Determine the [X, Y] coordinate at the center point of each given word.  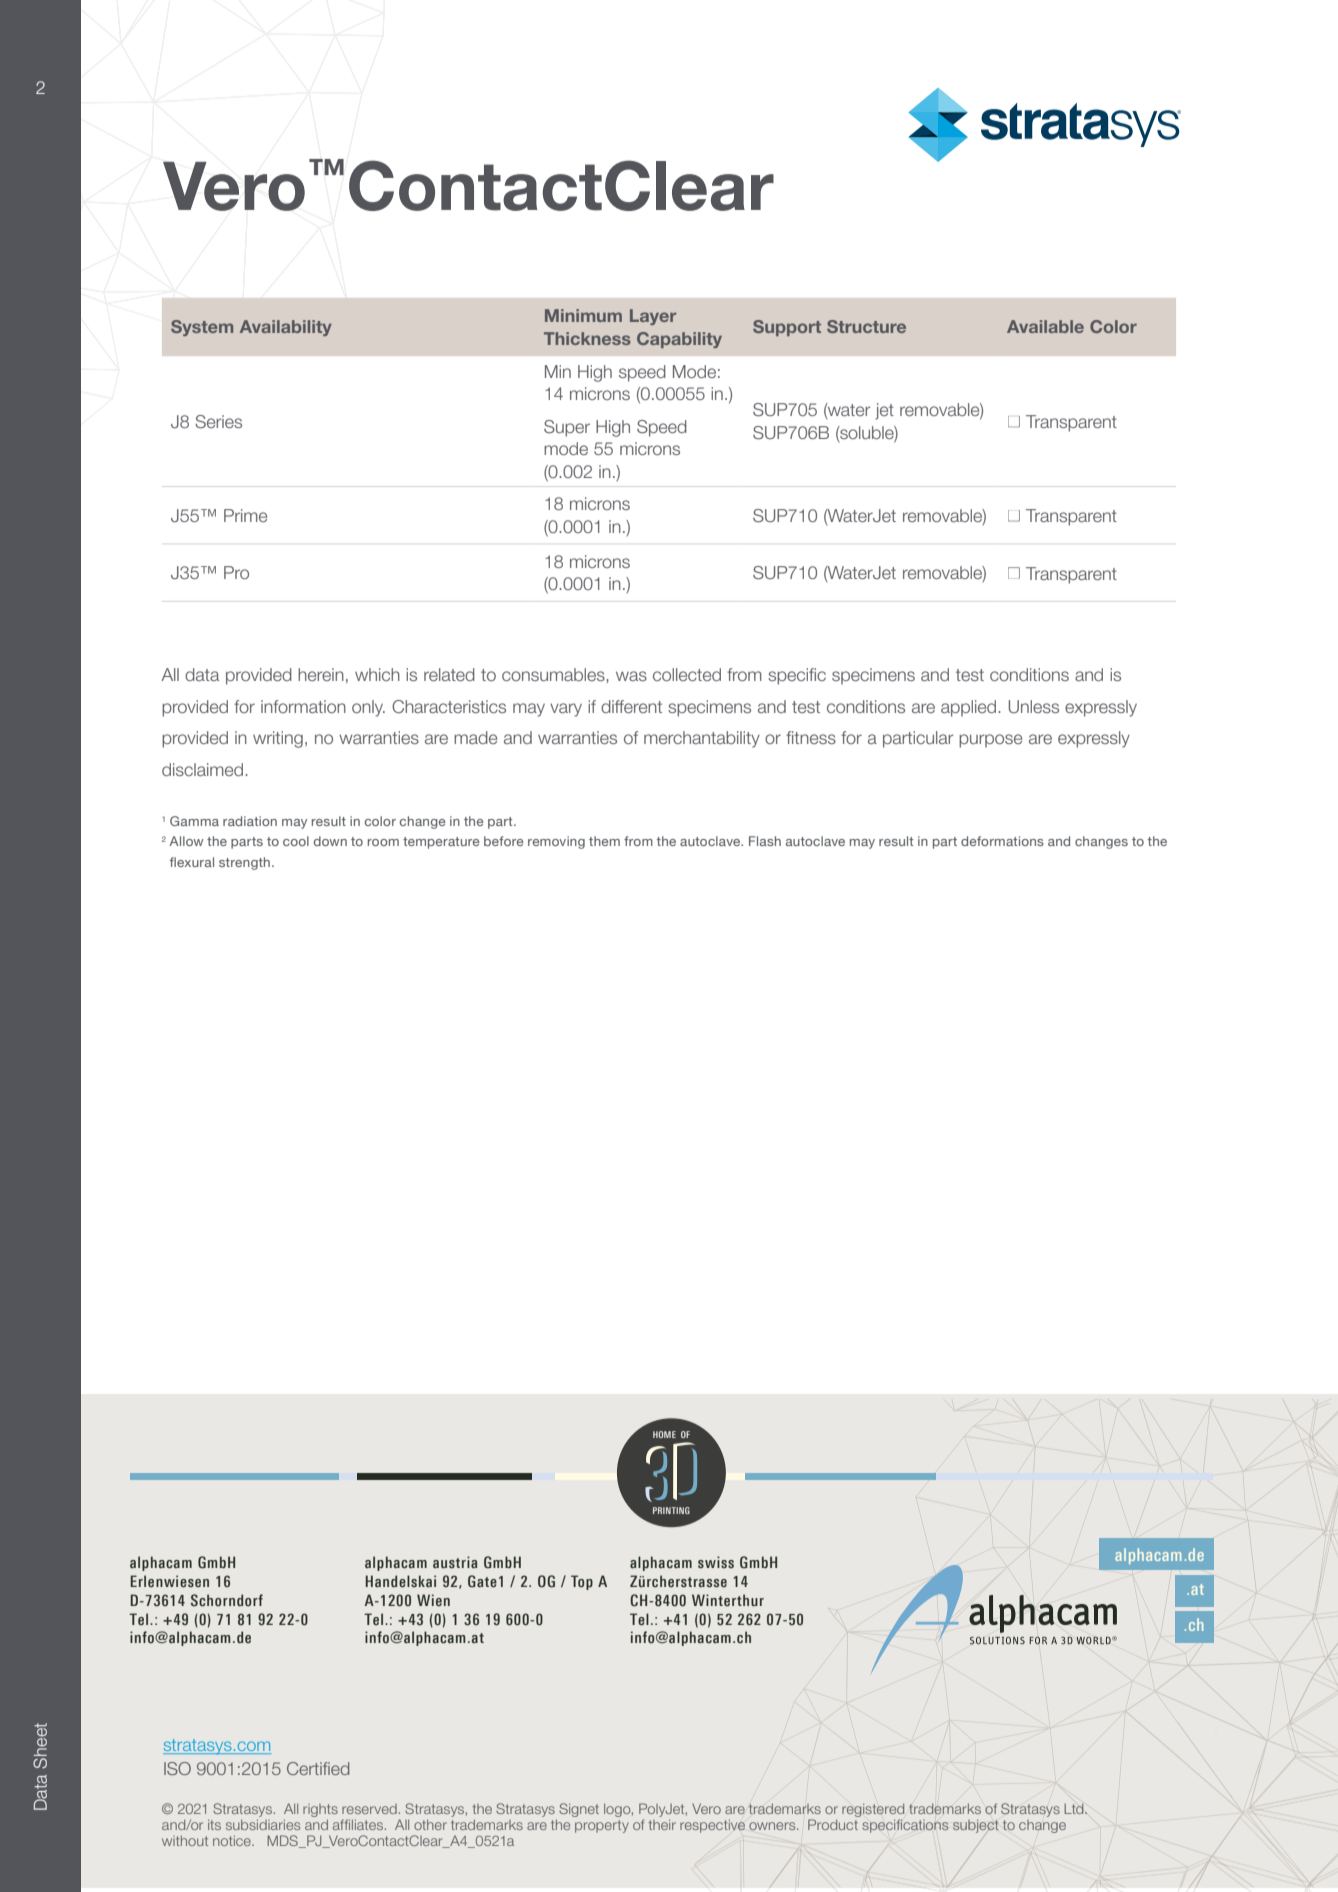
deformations [1002, 841]
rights [320, 1810]
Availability [286, 328]
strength [244, 863]
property [602, 1826]
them [604, 841]
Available [1045, 326]
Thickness [587, 338]
